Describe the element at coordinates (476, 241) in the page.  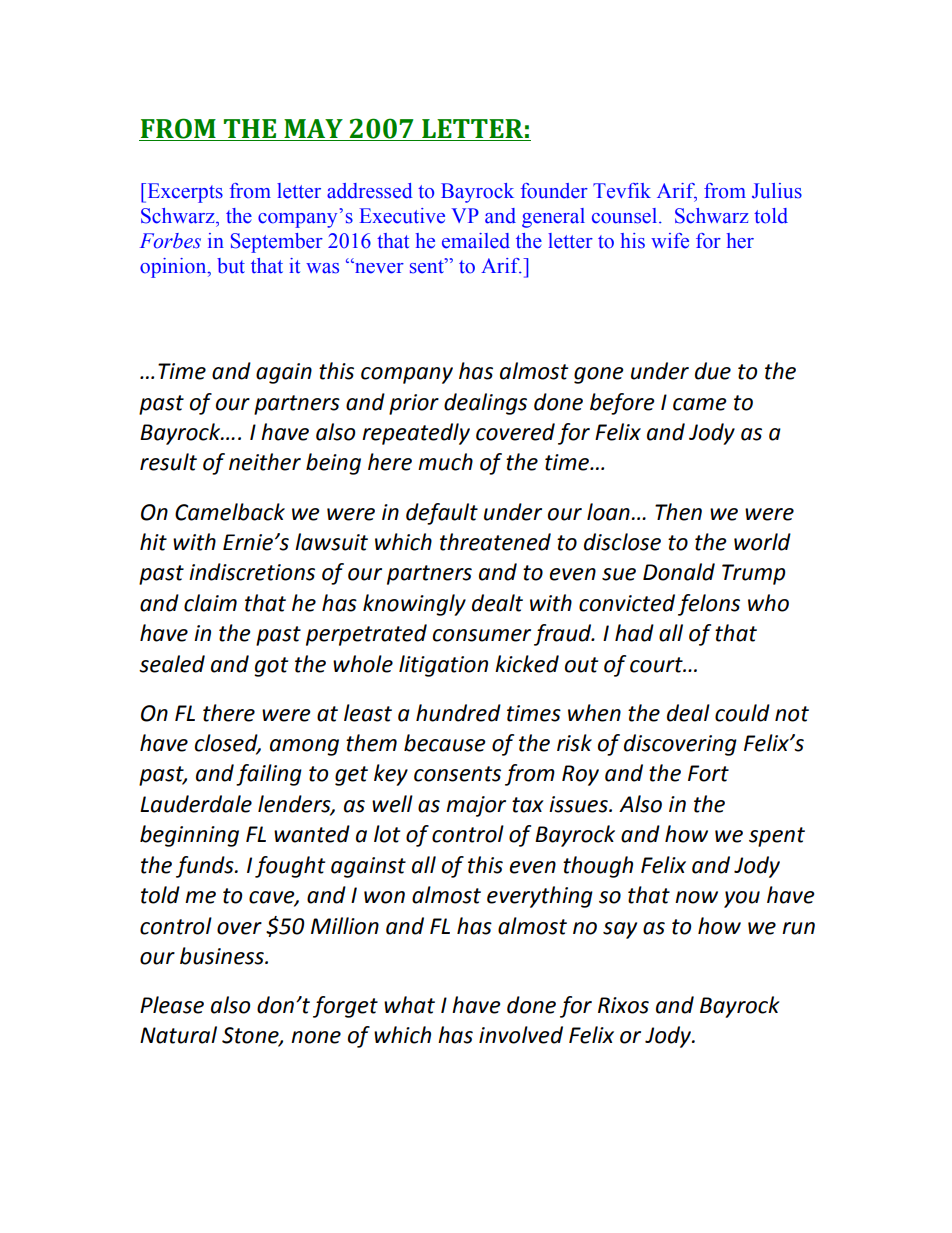
I see `emailed` at that location.
